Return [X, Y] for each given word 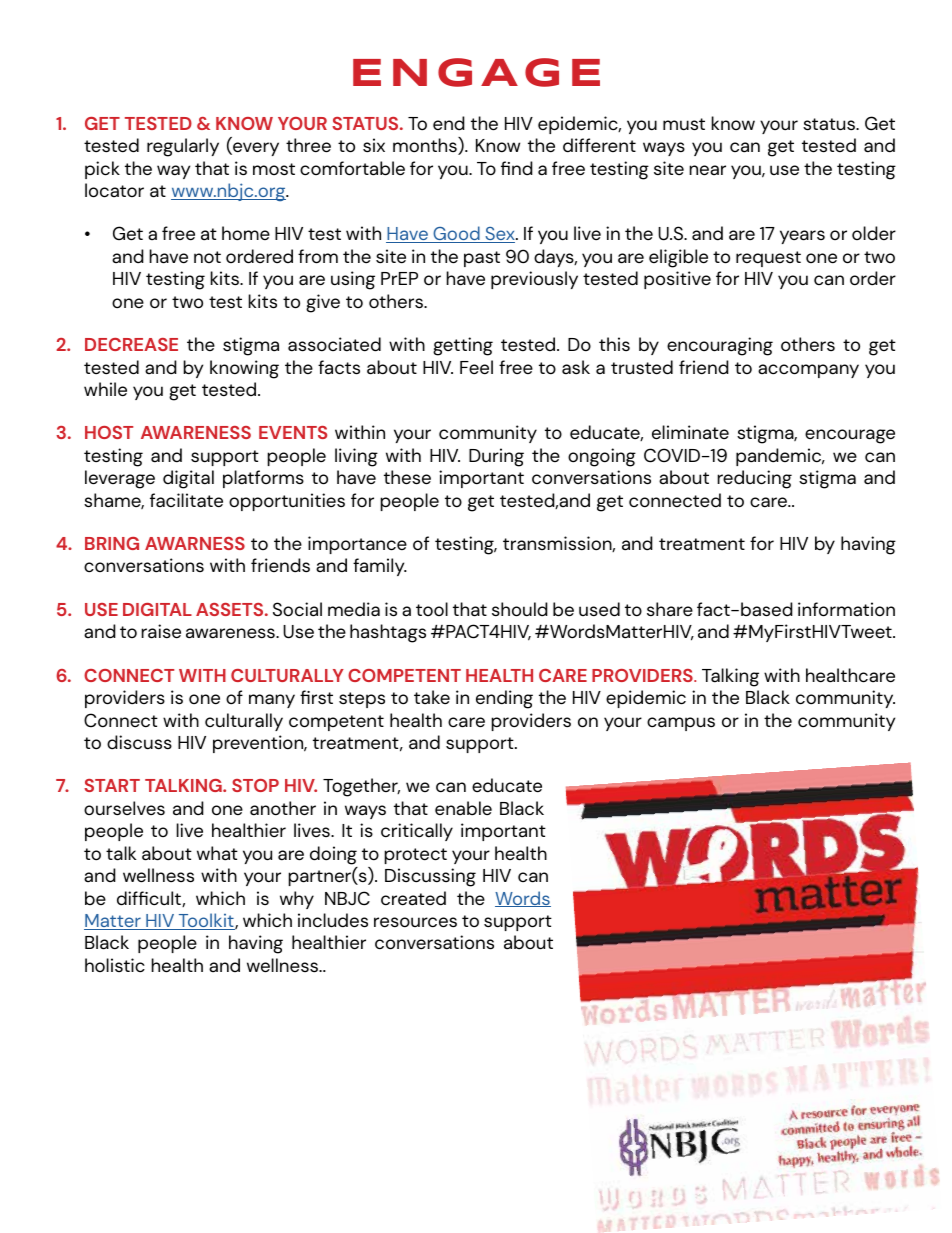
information [846, 609]
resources [415, 922]
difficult [150, 899]
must [684, 124]
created [413, 898]
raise [161, 631]
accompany [808, 371]
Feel [476, 367]
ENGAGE [476, 72]
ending [504, 699]
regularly [183, 147]
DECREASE [131, 344]
